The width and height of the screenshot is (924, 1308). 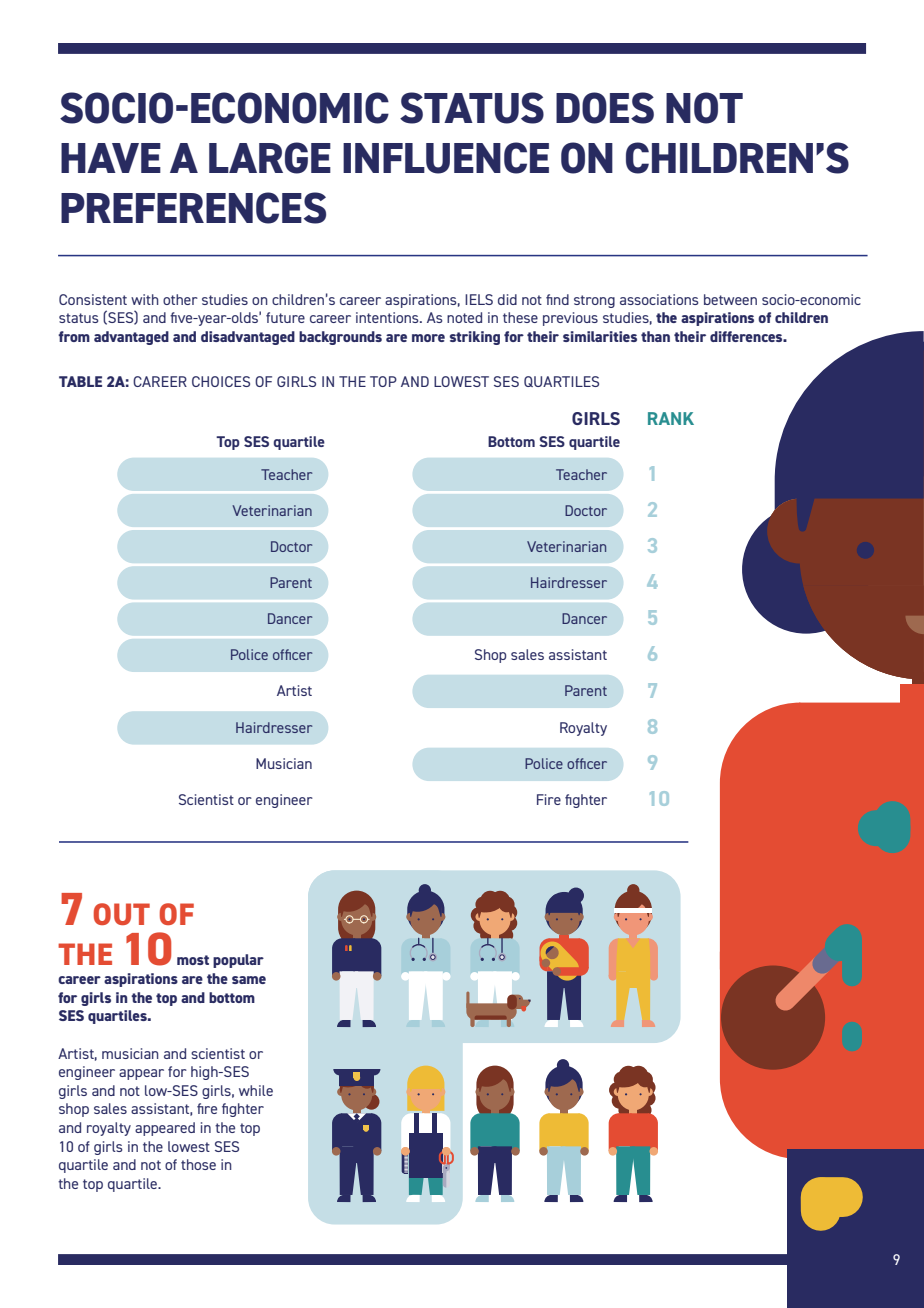 I want to click on popular, so click(x=238, y=961).
